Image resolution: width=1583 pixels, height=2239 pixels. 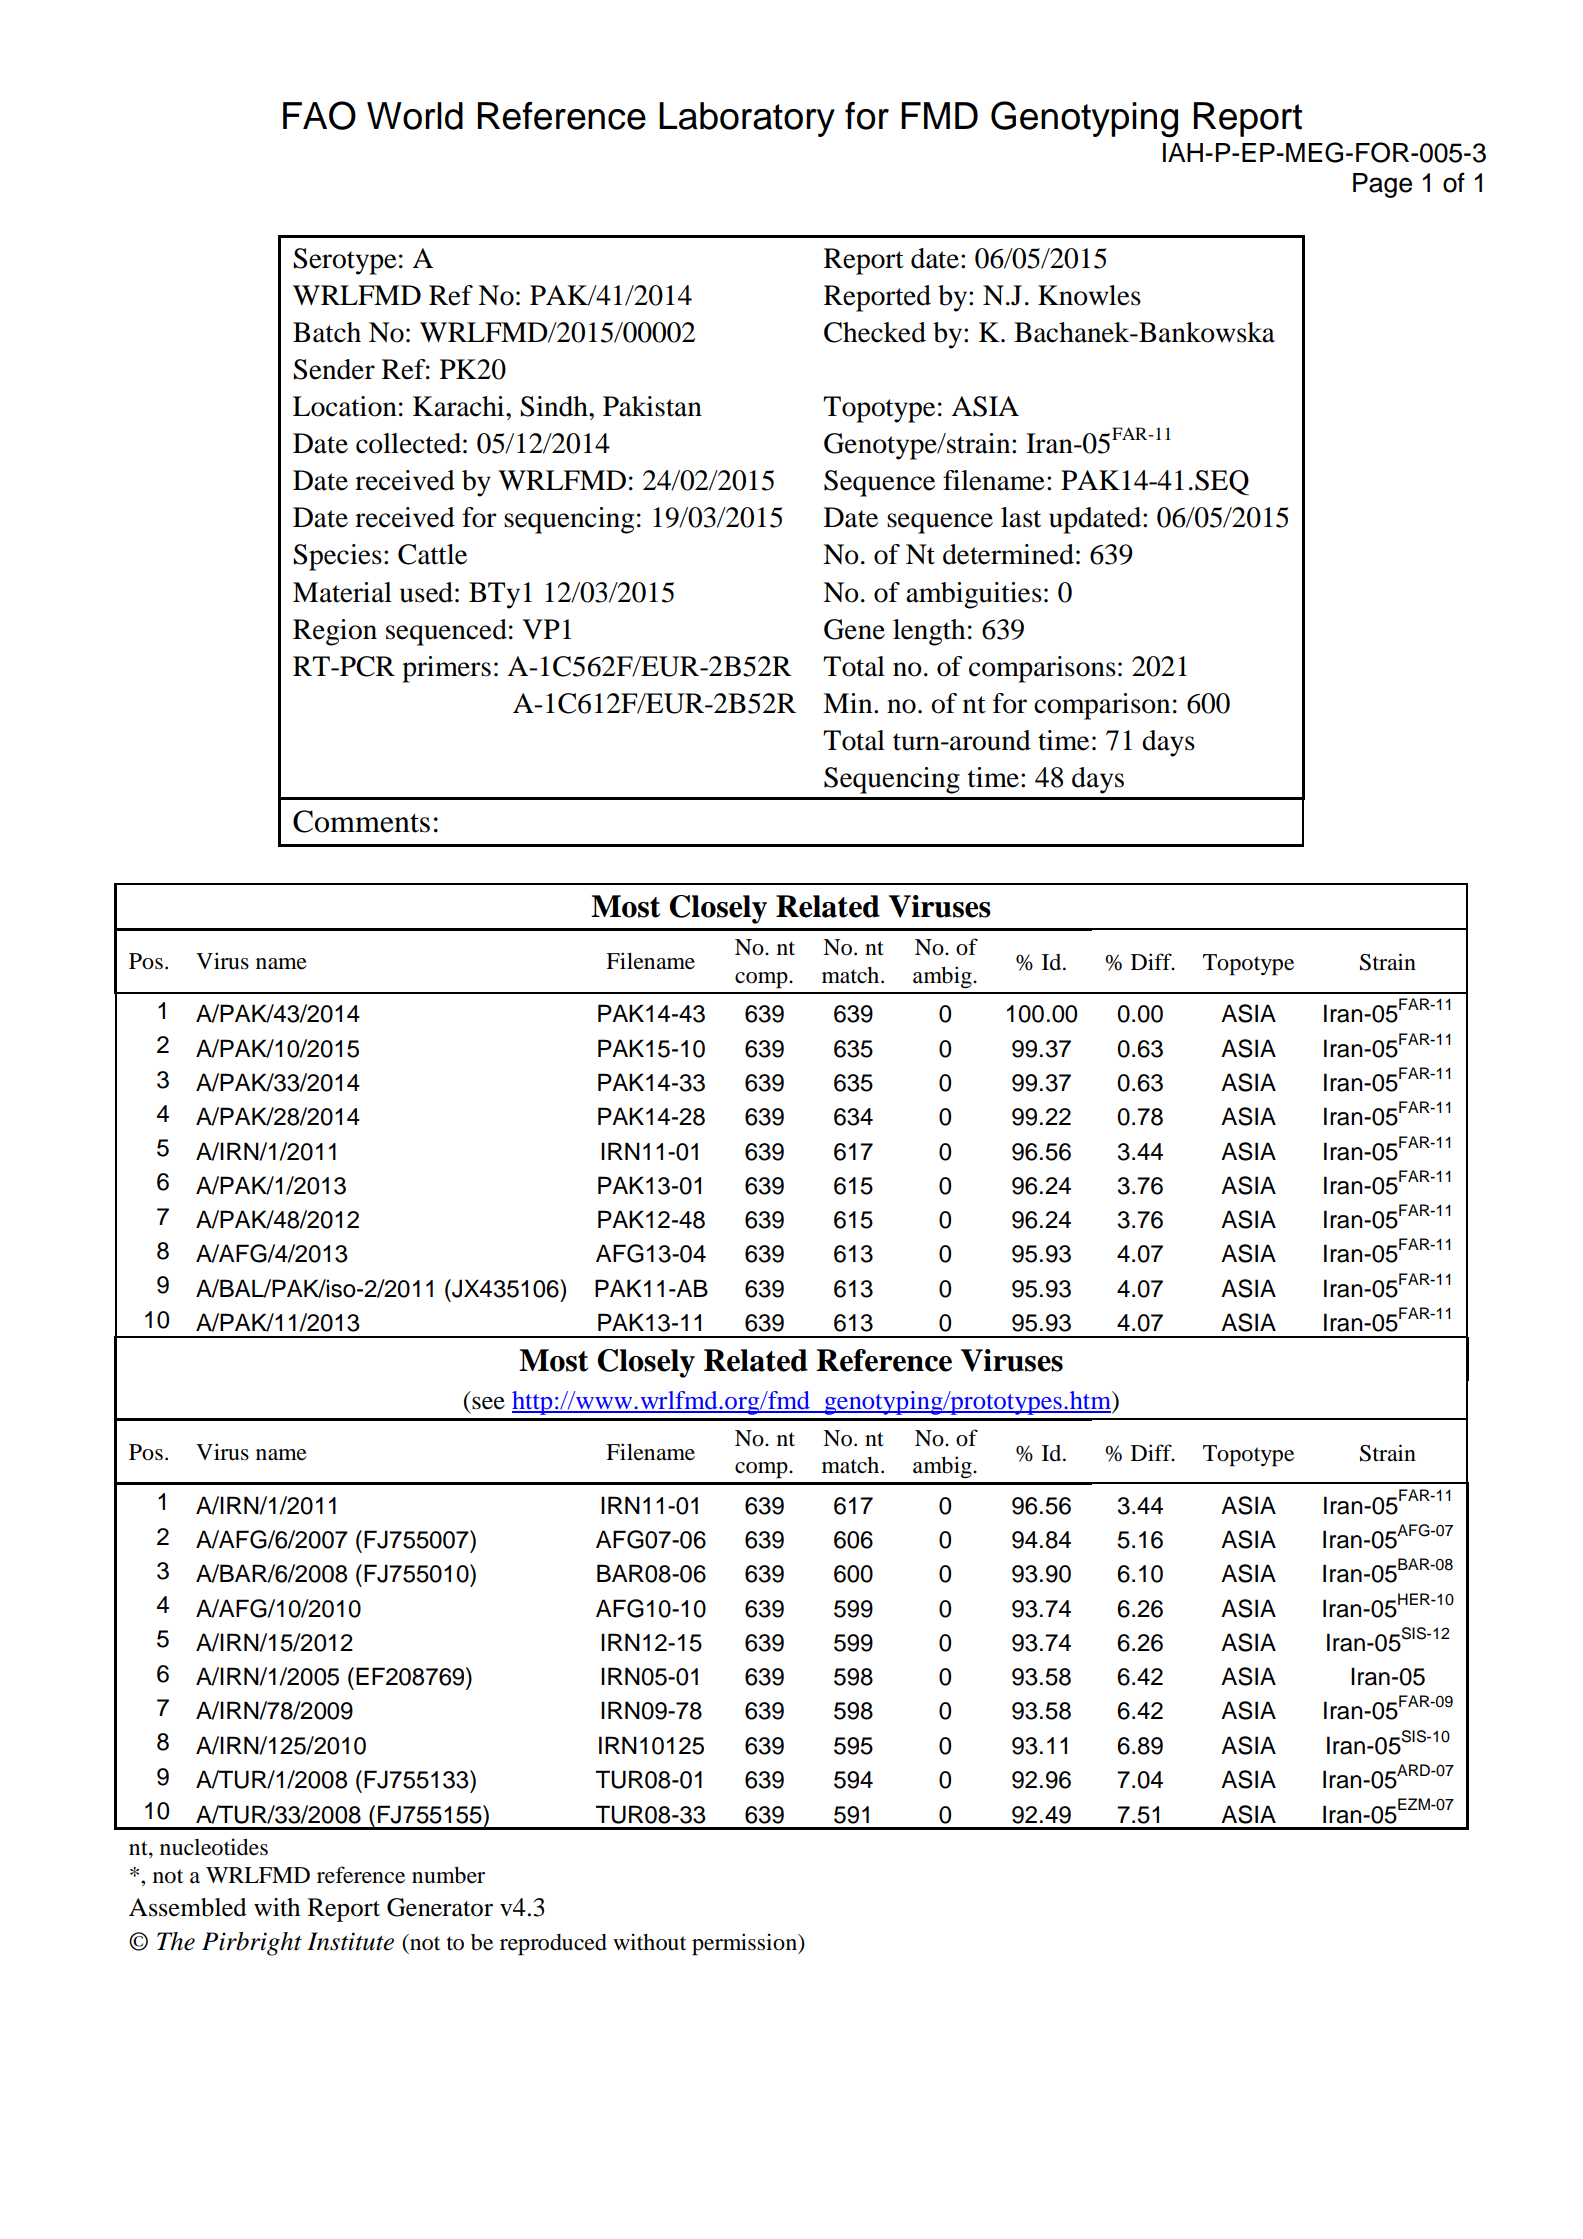 I want to click on Comments, so click(x=361, y=821).
